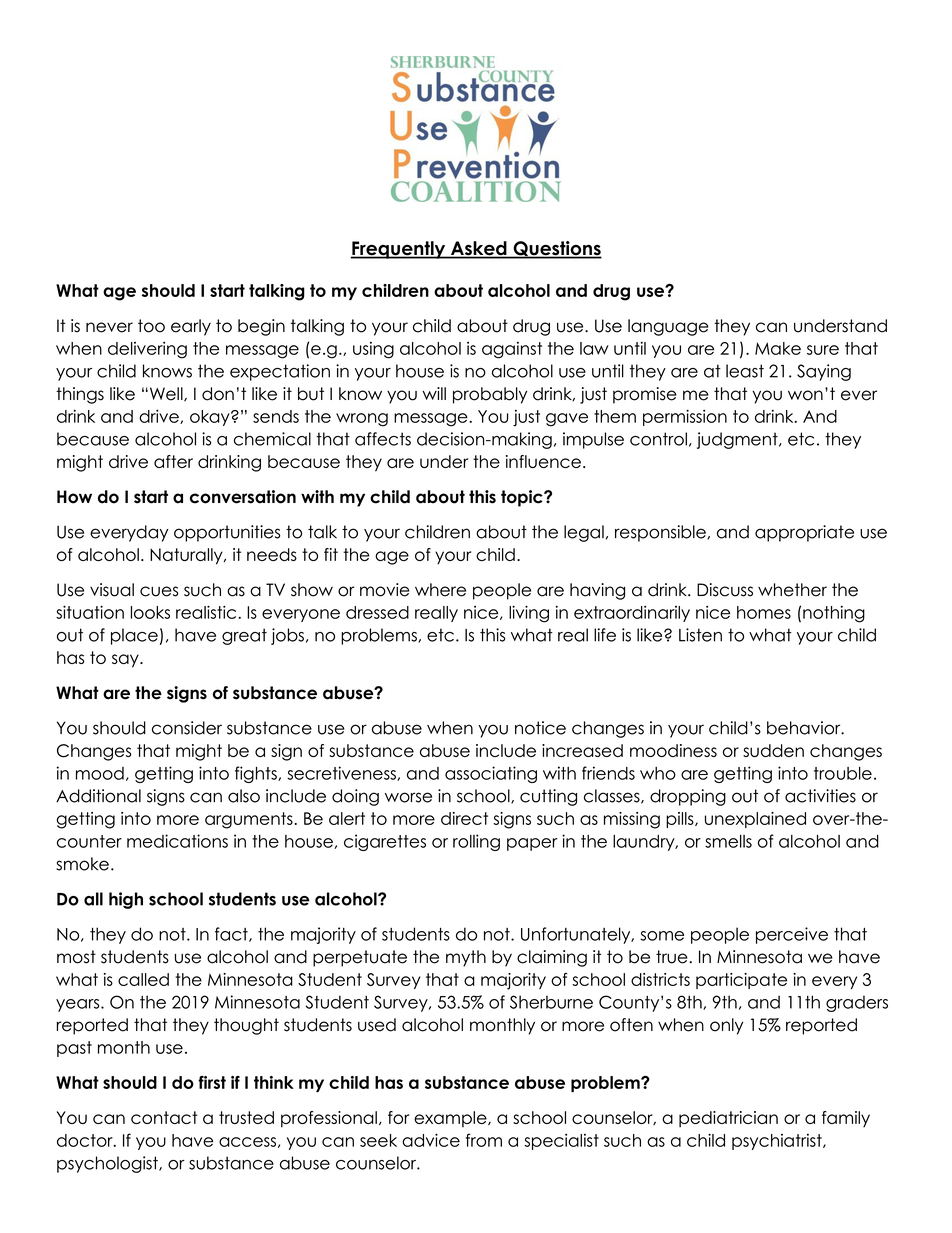  Describe the element at coordinates (440, 590) in the image. I see `where` at that location.
